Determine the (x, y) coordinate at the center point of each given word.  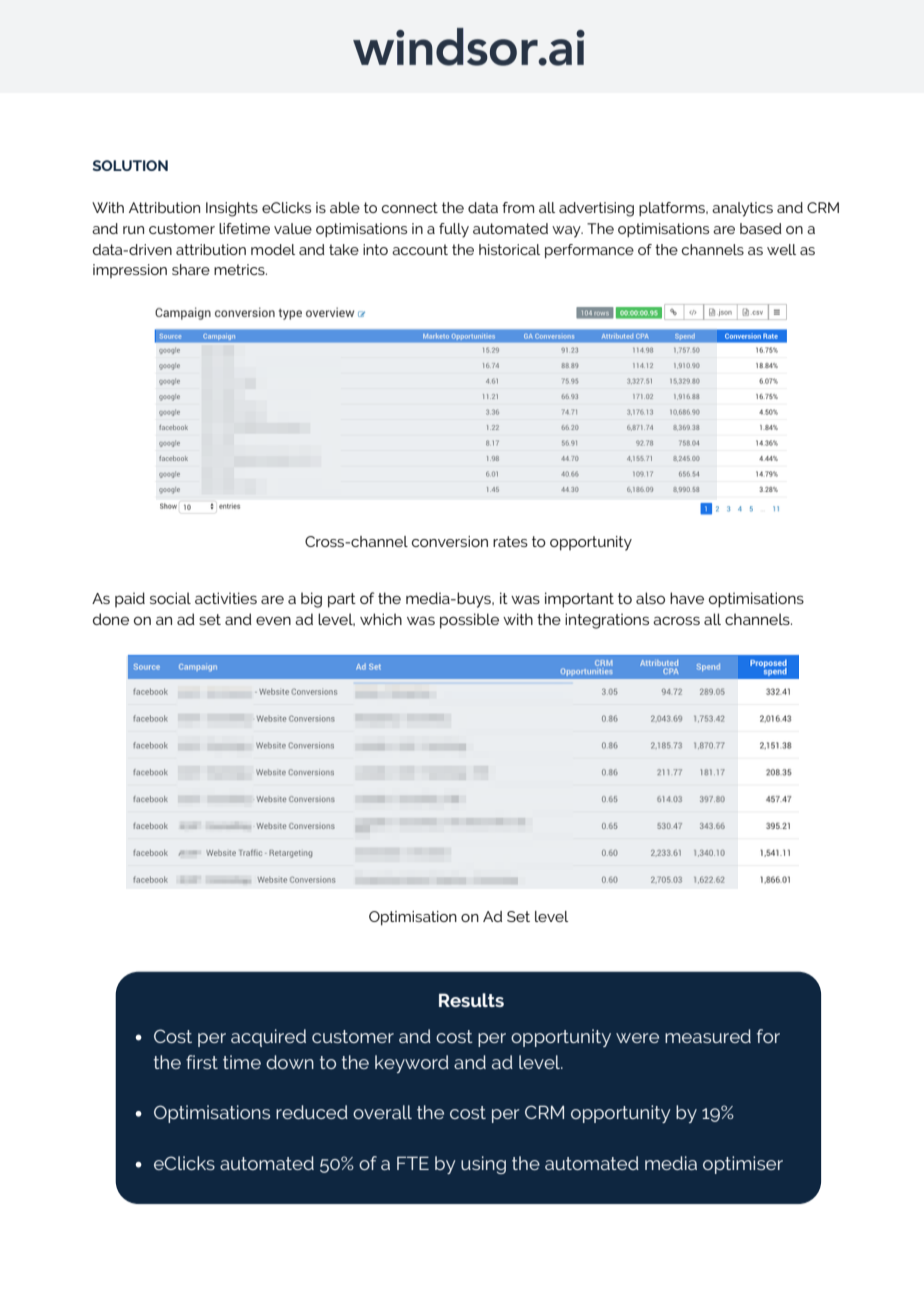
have (687, 598)
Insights (232, 209)
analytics (742, 209)
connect (410, 207)
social (170, 598)
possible (469, 621)
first (202, 1062)
